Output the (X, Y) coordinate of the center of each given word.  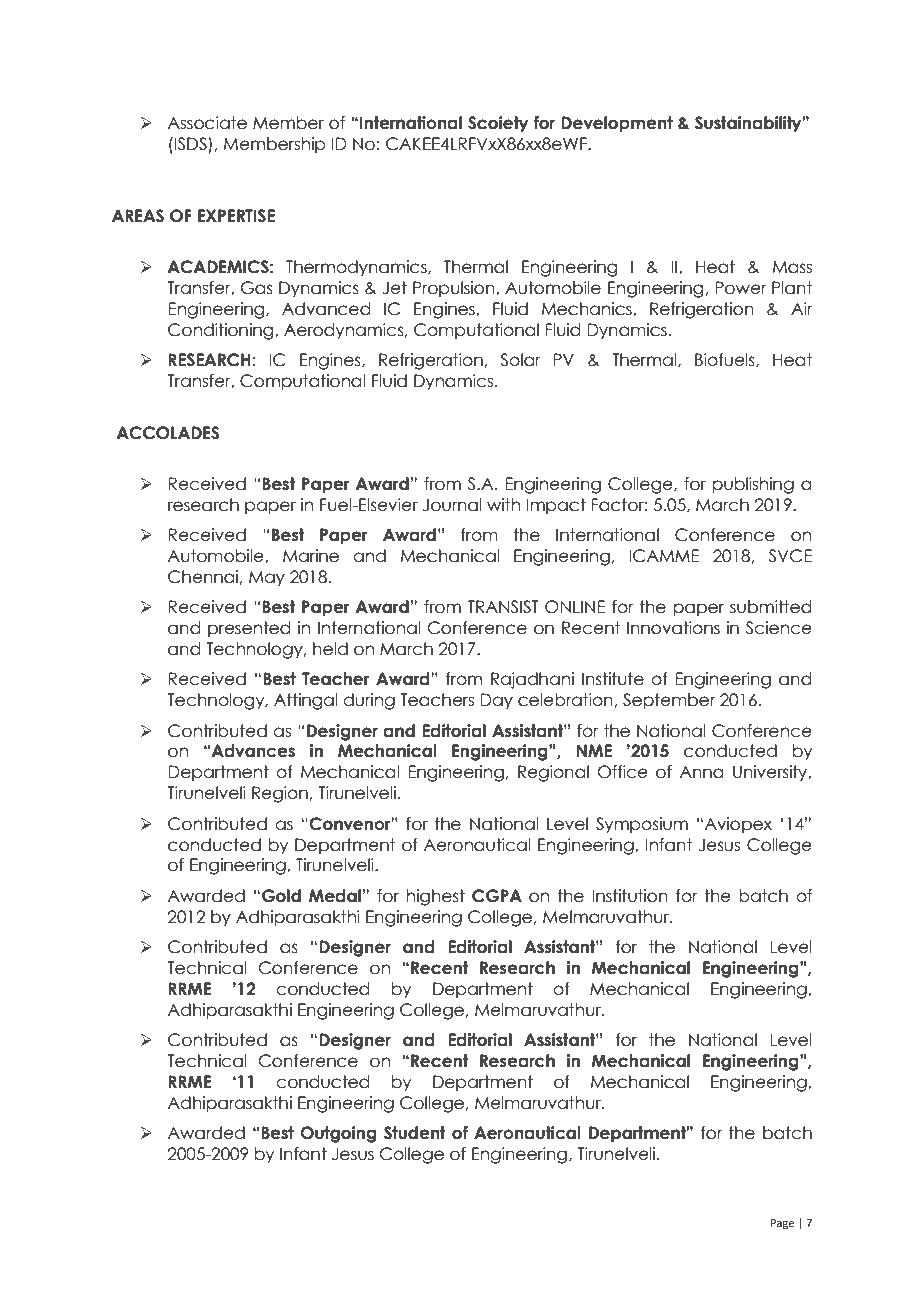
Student (414, 1133)
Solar (520, 360)
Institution (630, 896)
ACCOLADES (167, 433)
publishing (753, 485)
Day (496, 701)
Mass (792, 267)
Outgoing (338, 1134)
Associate (207, 123)
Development (617, 124)
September (669, 701)
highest (436, 897)
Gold (281, 896)
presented (249, 629)
